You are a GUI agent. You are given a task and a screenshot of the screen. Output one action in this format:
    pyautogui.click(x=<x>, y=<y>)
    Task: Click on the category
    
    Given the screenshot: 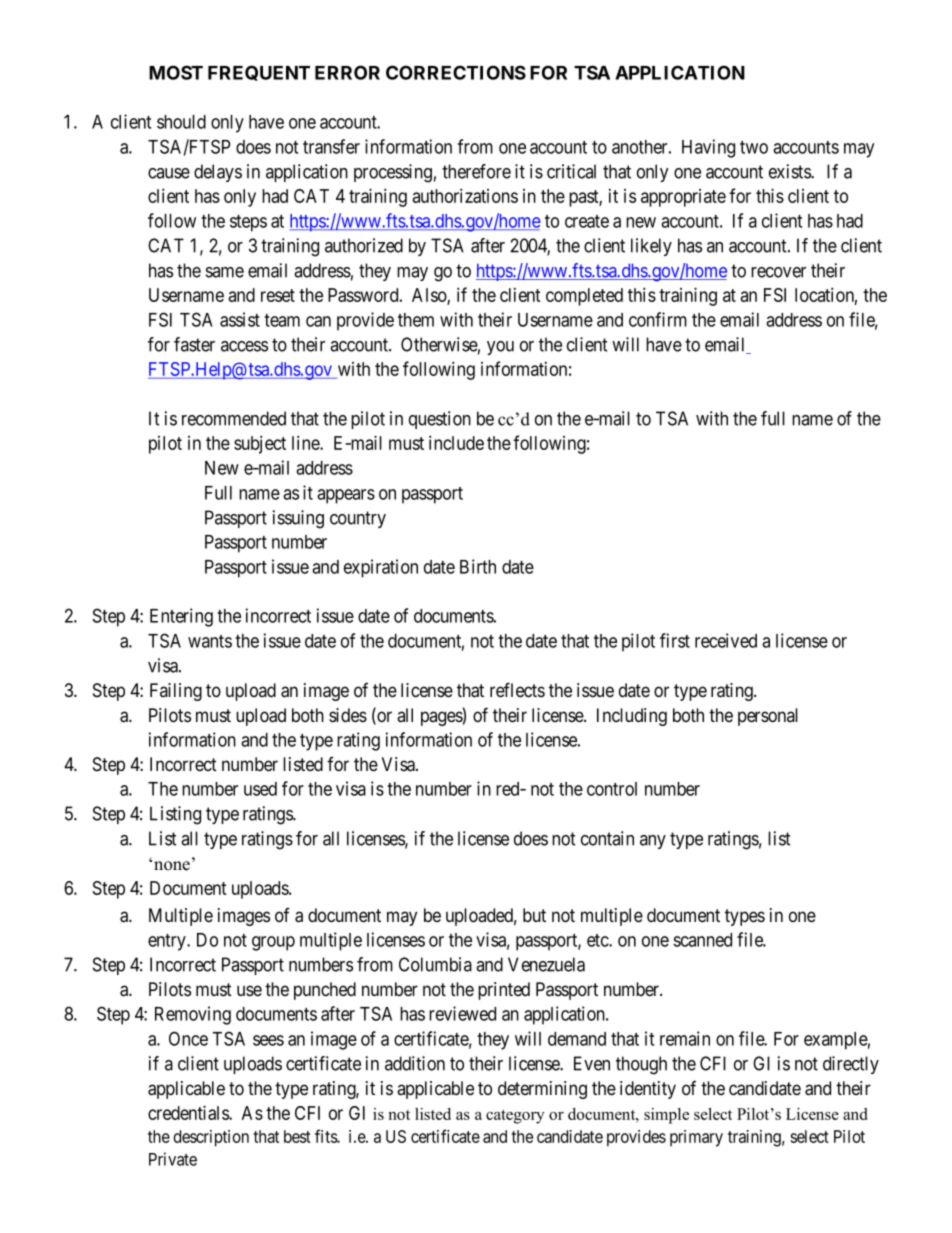 What is the action you would take?
    pyautogui.click(x=515, y=1117)
